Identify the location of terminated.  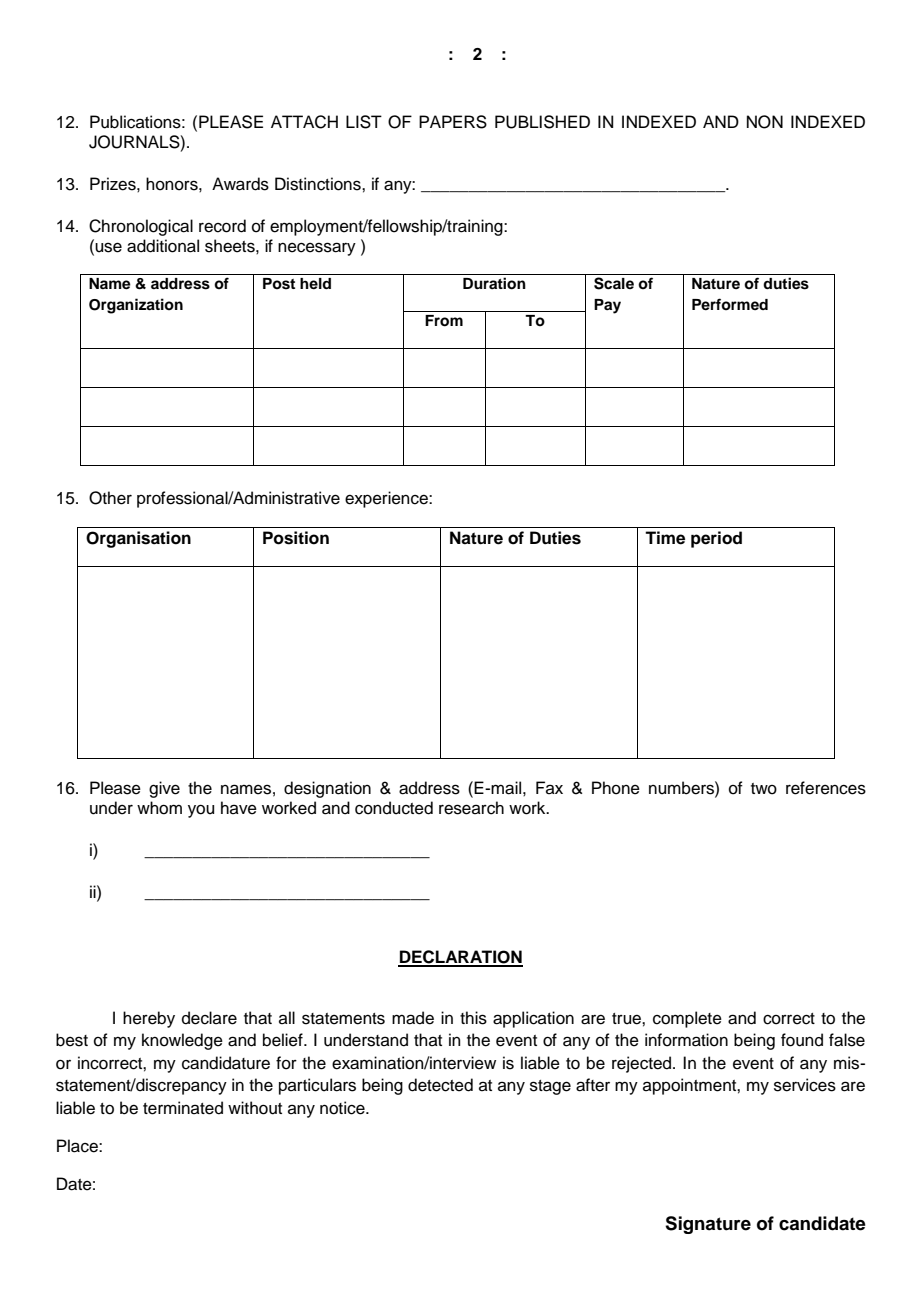
(183, 1108).
